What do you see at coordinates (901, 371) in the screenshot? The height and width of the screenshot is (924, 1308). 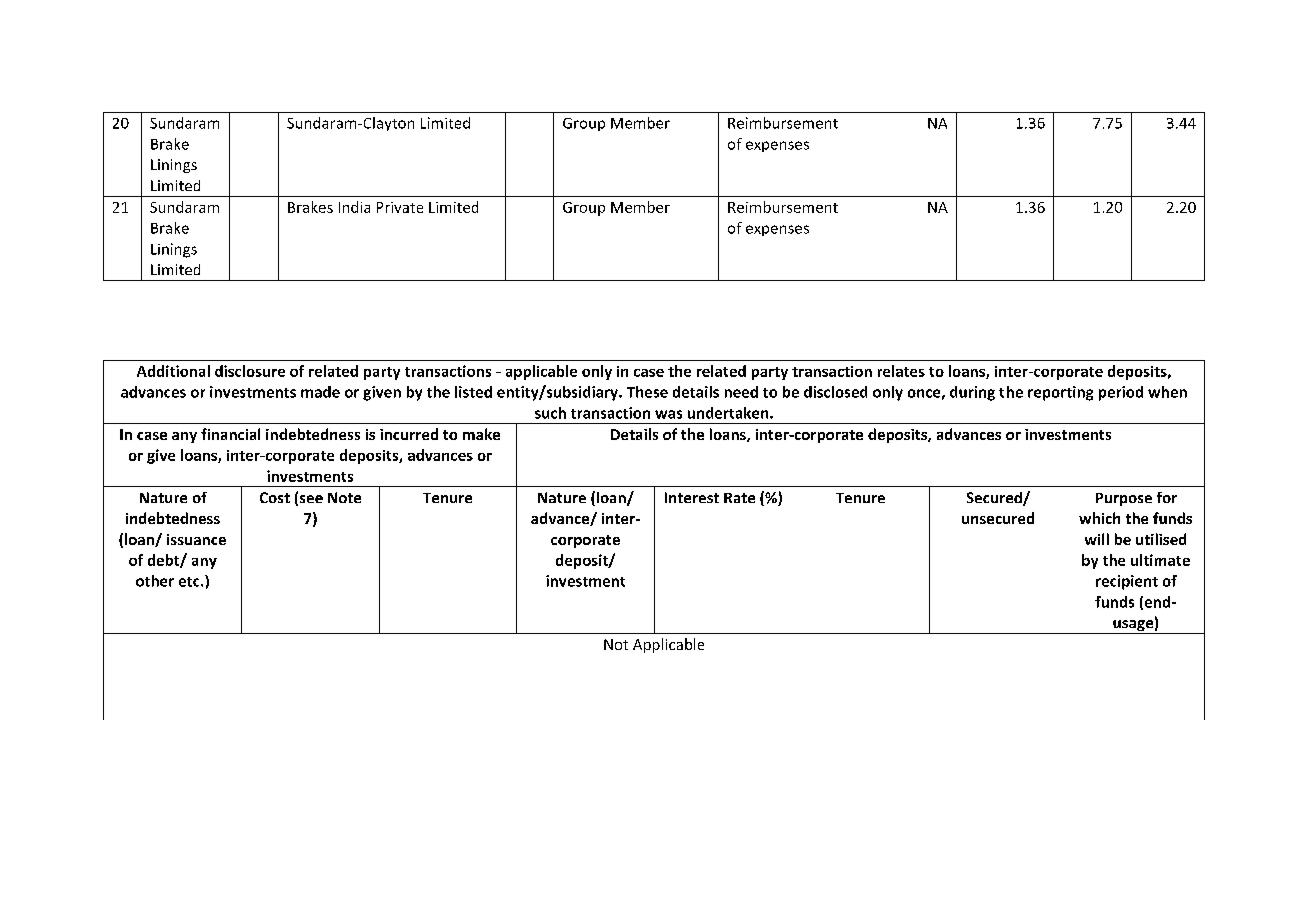 I see `relates` at bounding box center [901, 371].
